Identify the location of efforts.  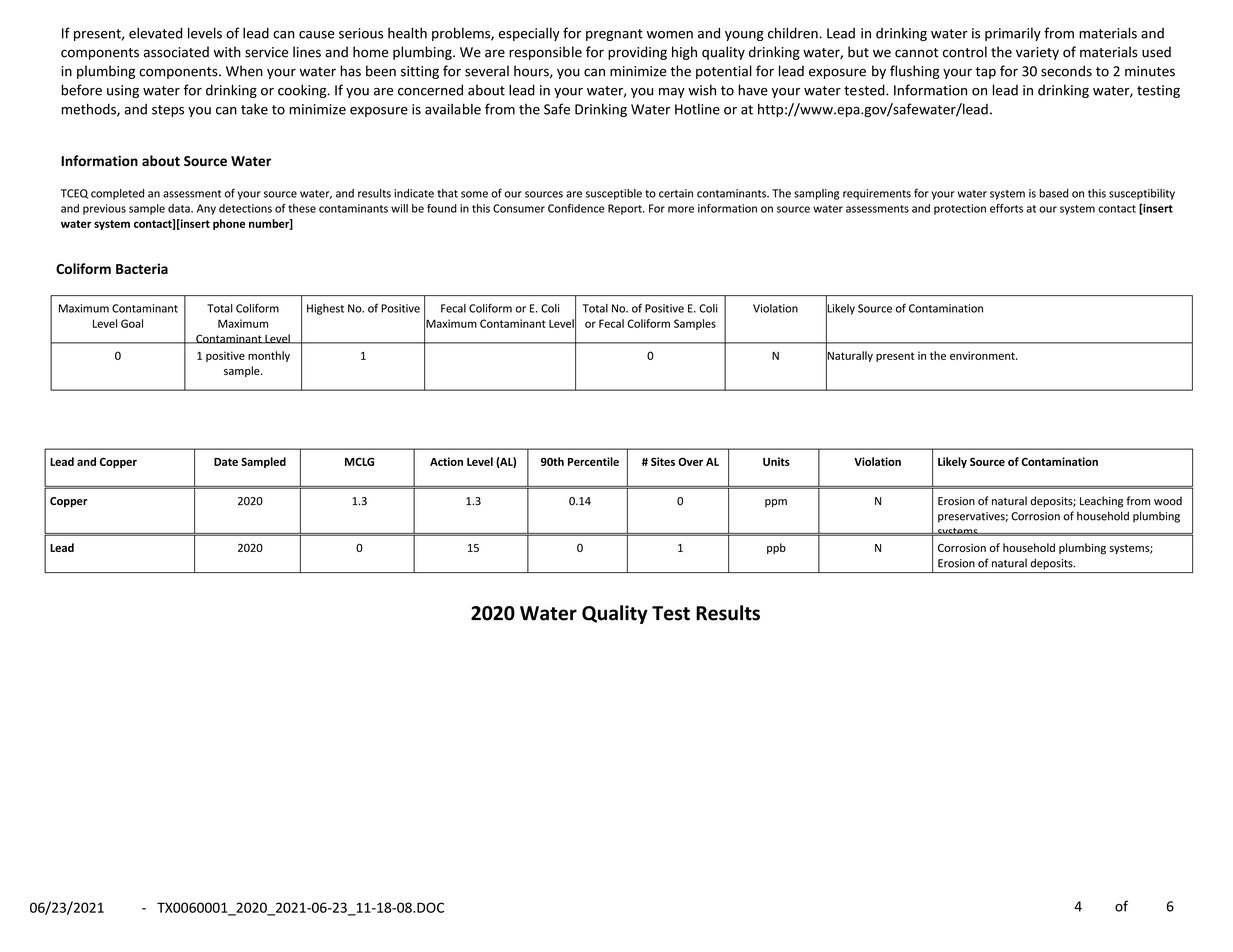
(1006, 208).
